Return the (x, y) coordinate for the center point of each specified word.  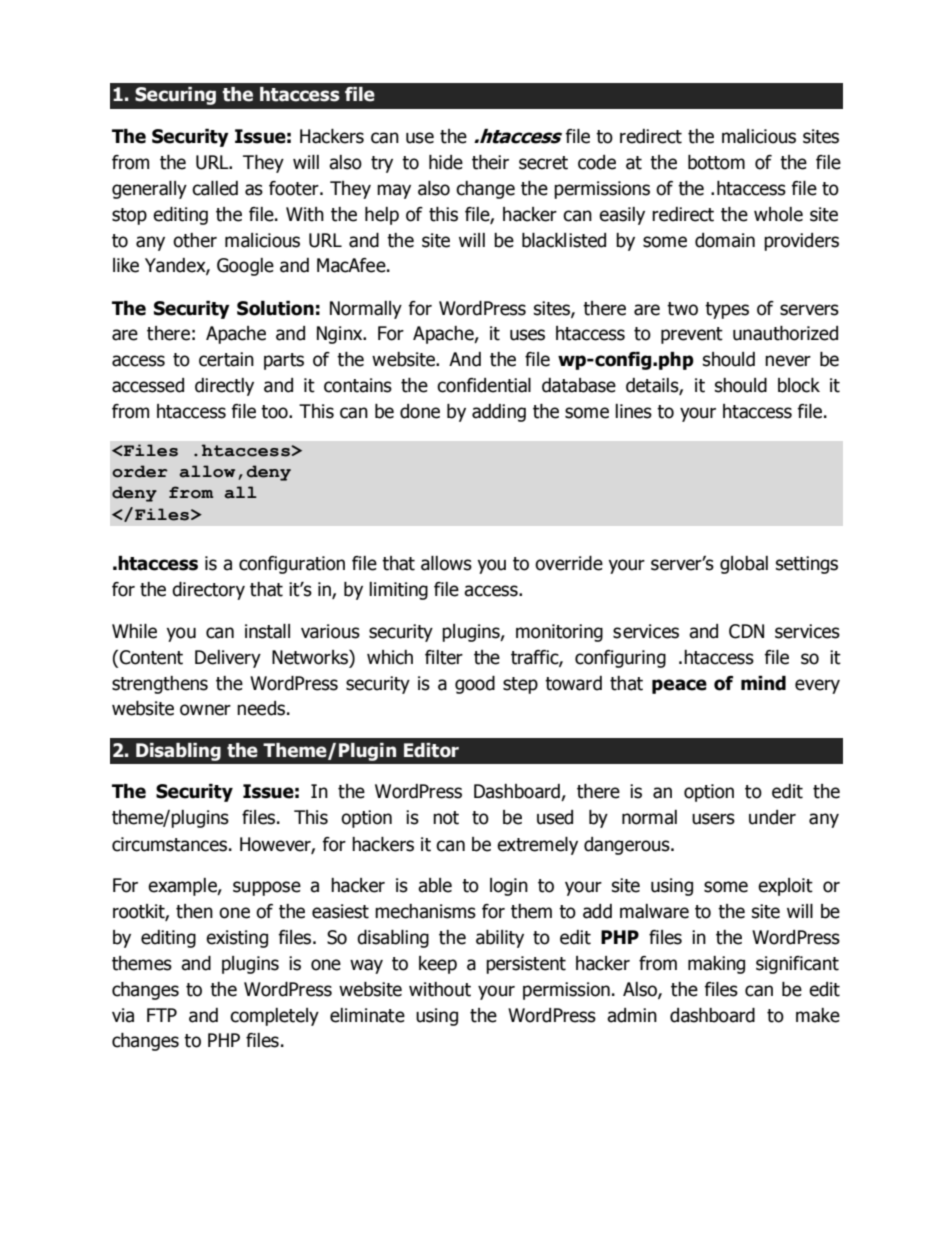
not (446, 818)
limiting (398, 591)
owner (205, 710)
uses (527, 335)
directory (208, 591)
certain (226, 359)
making (716, 965)
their (490, 162)
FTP (162, 1015)
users (713, 819)
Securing (175, 96)
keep (438, 965)
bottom (716, 162)
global (744, 565)
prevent (692, 335)
